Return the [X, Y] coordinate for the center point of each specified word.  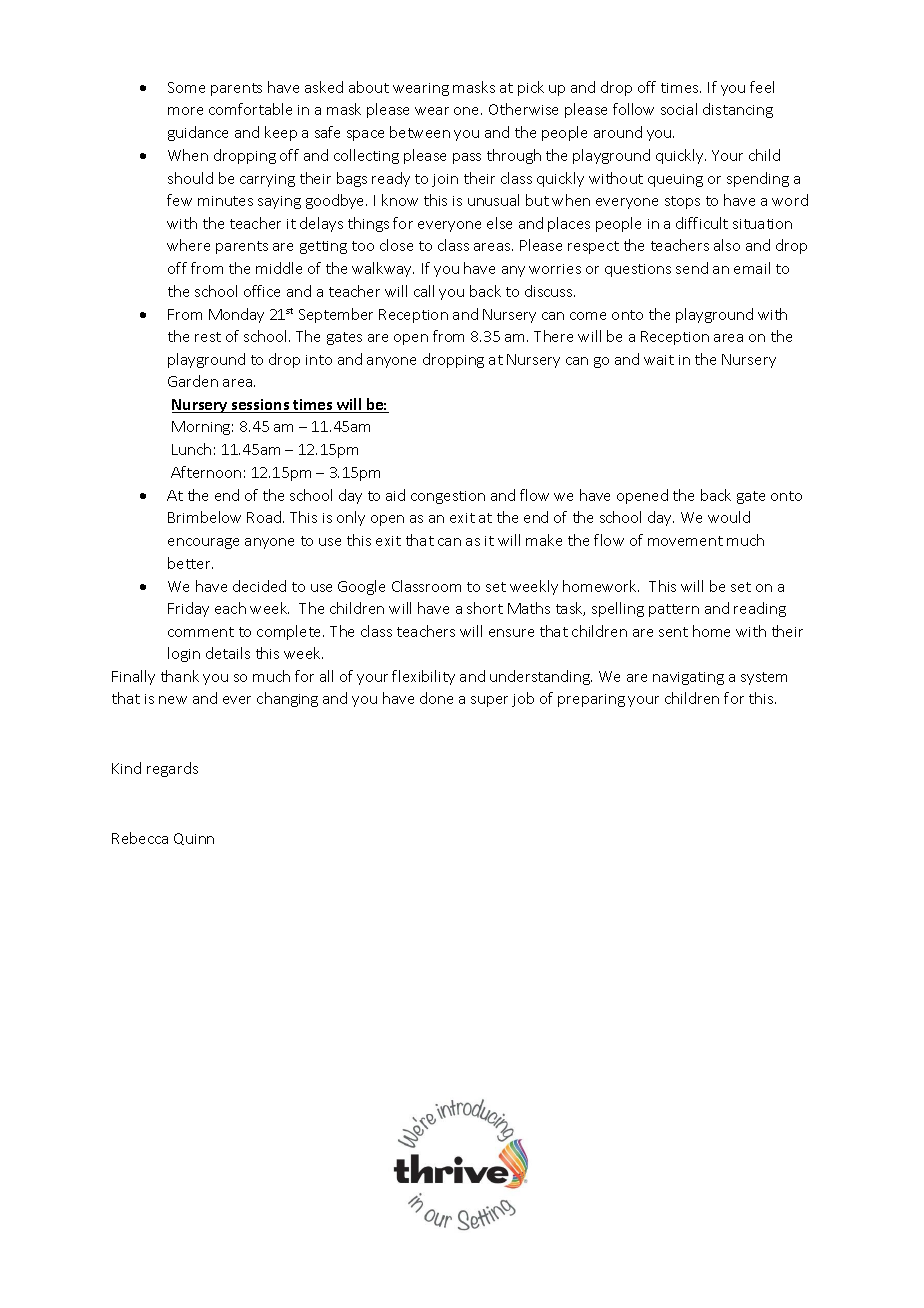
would [729, 517]
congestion [448, 497]
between [420, 132]
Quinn [194, 839]
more [185, 111]
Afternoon [206, 472]
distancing [738, 110]
